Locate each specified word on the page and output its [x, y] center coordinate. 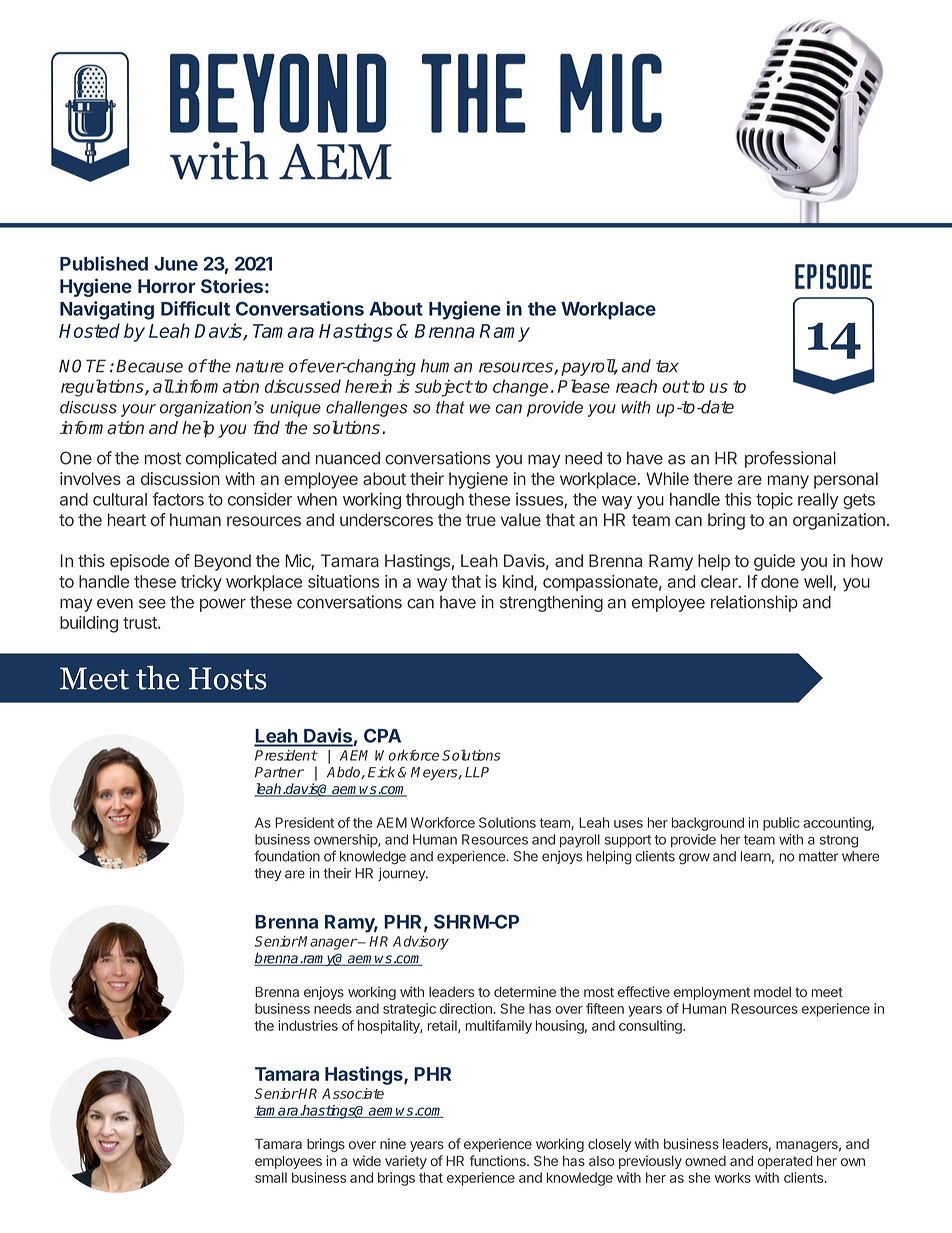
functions [498, 1160]
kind [519, 582]
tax [667, 366]
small [271, 1177]
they [267, 874]
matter [818, 857]
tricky [201, 583]
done [780, 581]
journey [402, 874]
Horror [167, 286]
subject [443, 388]
